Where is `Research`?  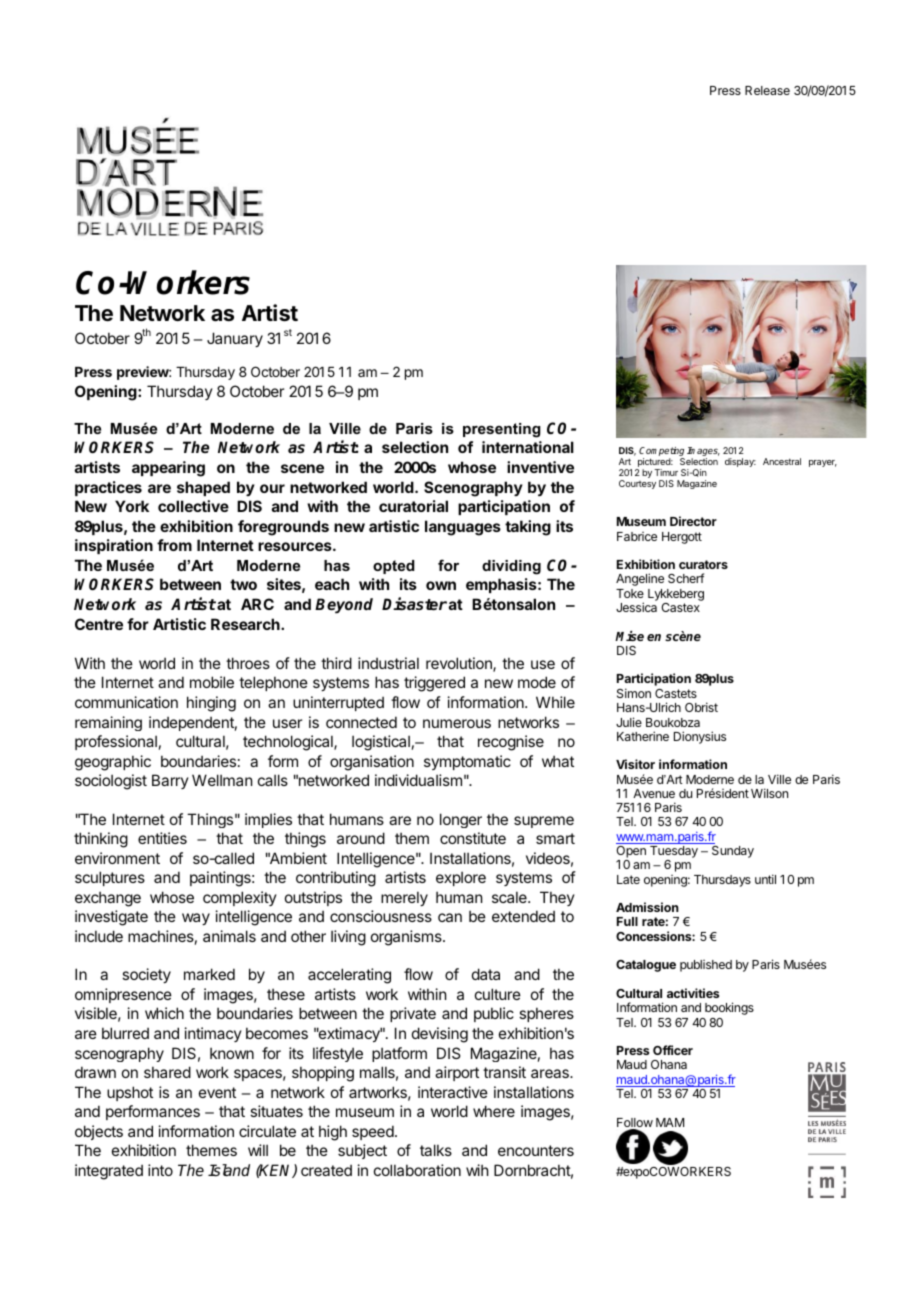 Research is located at coordinates (246, 624).
